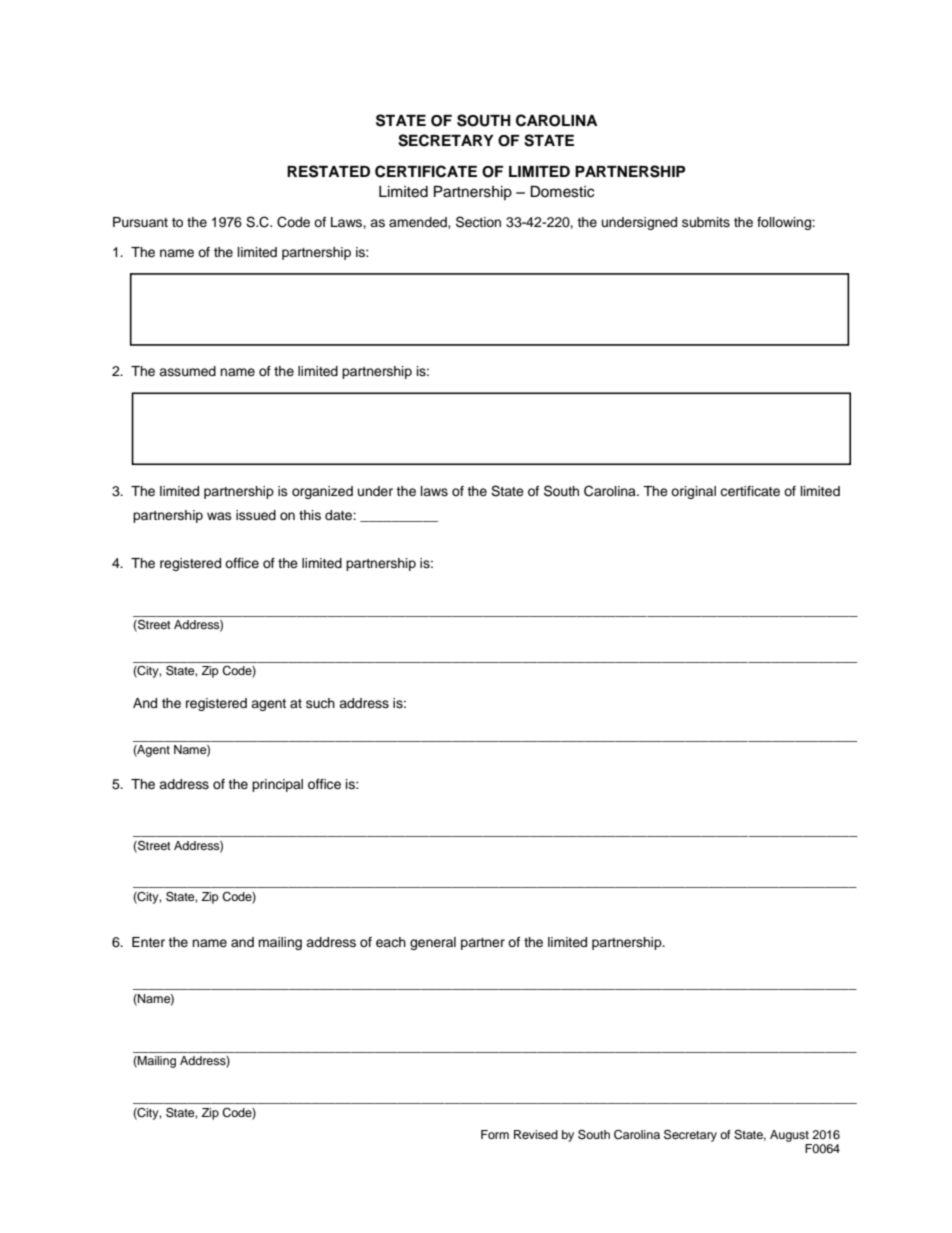 Image resolution: width=952 pixels, height=1233 pixels. What do you see at coordinates (706, 222) in the screenshot?
I see `submits` at bounding box center [706, 222].
